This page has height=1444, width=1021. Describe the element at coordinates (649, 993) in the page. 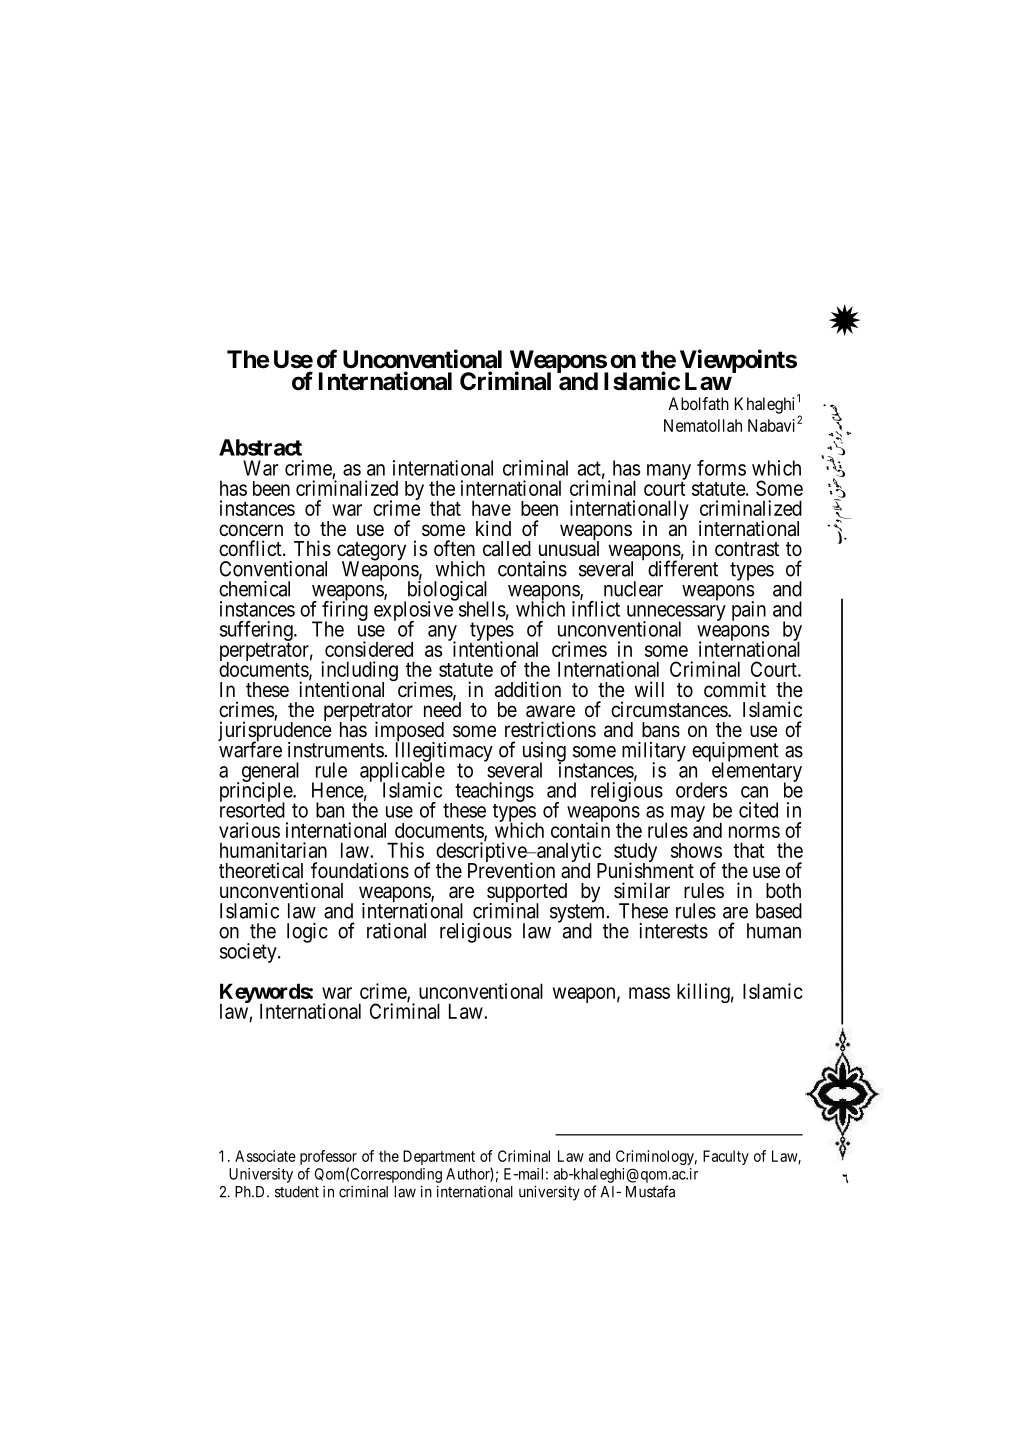

I see `mass` at that location.
